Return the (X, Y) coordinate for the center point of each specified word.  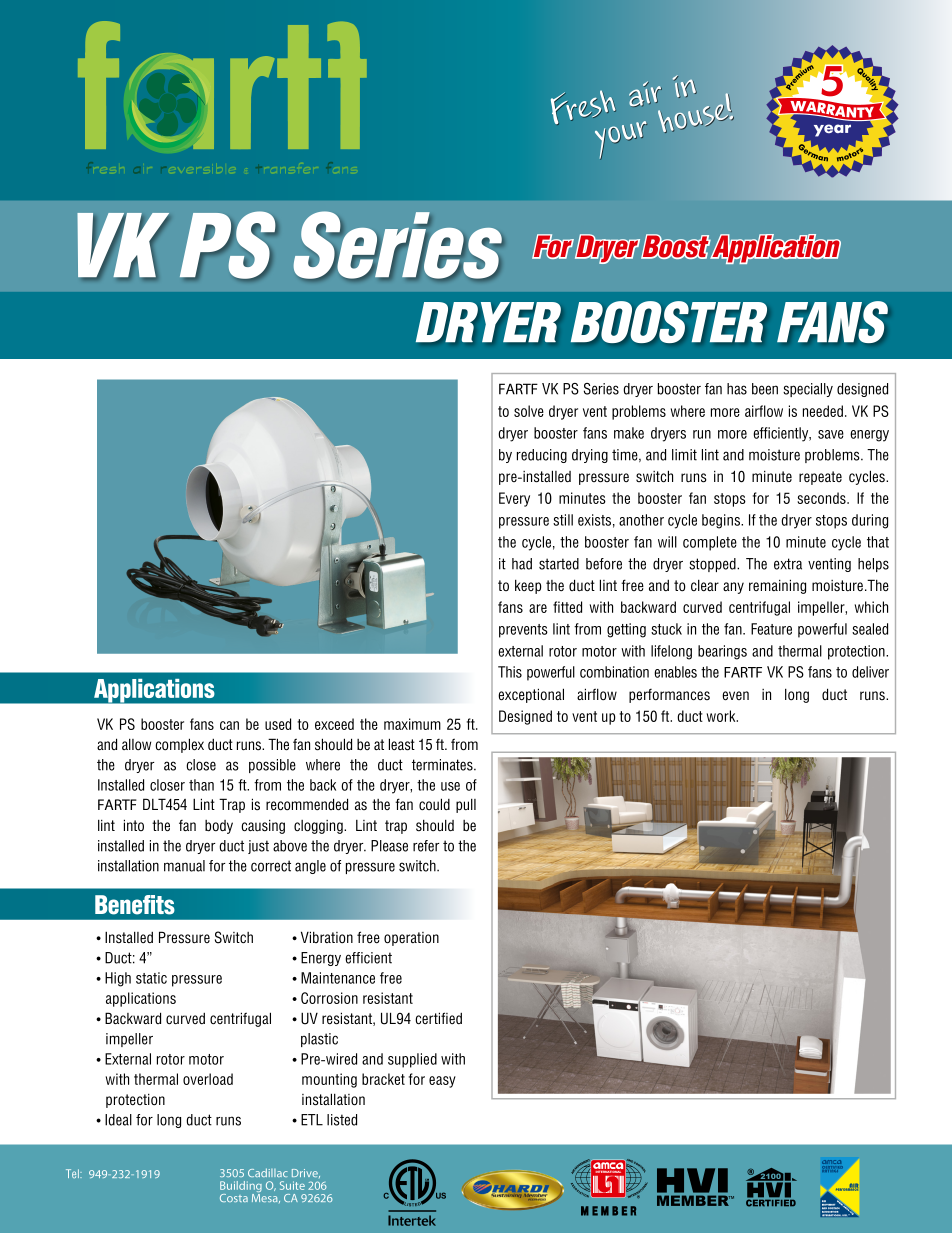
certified (438, 1018)
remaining (777, 586)
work (722, 716)
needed (823, 411)
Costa (234, 1198)
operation (411, 939)
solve (529, 411)
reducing (542, 456)
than (201, 785)
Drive (306, 1173)
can (229, 725)
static (151, 978)
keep (528, 586)
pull (466, 805)
